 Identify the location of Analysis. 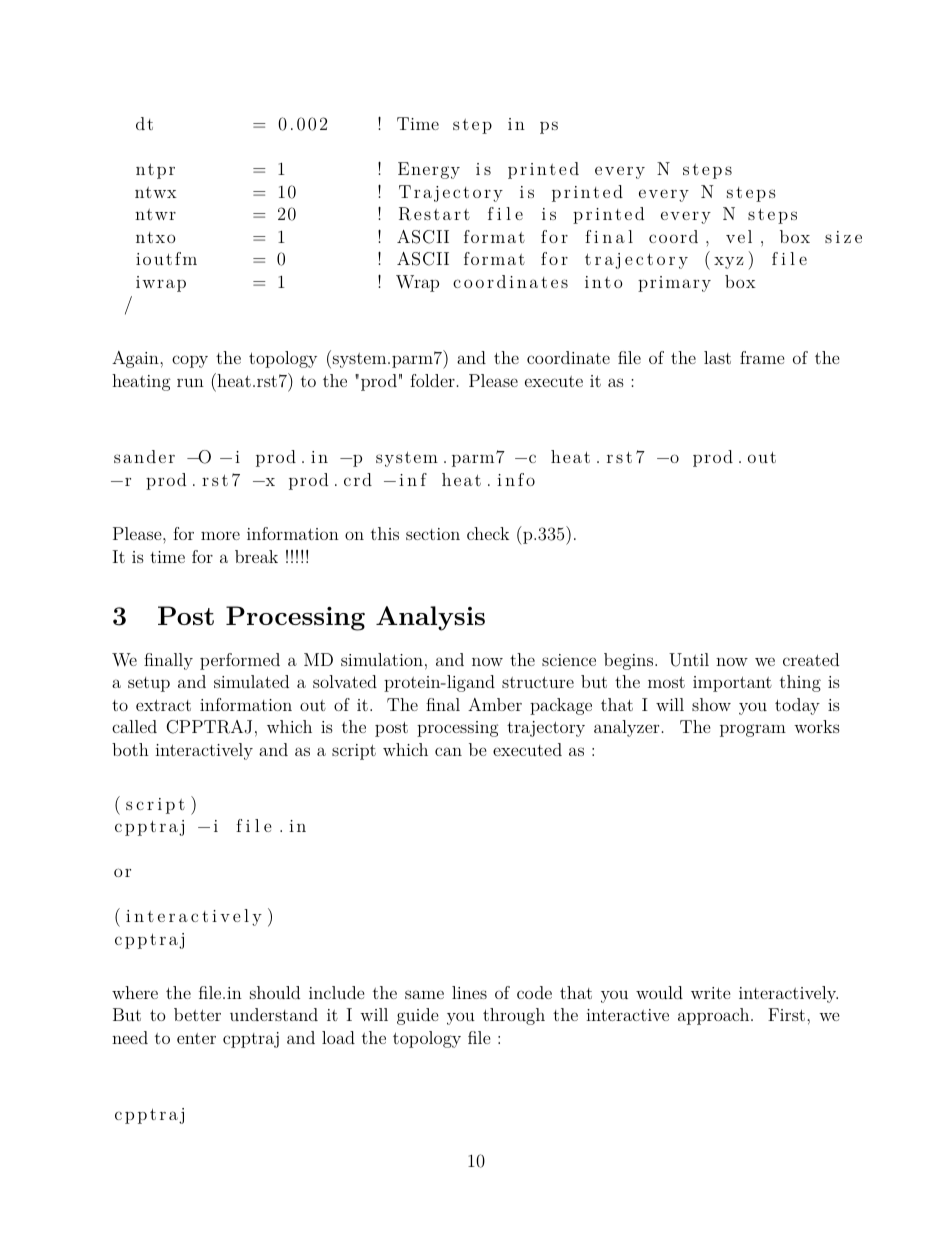
(430, 618).
